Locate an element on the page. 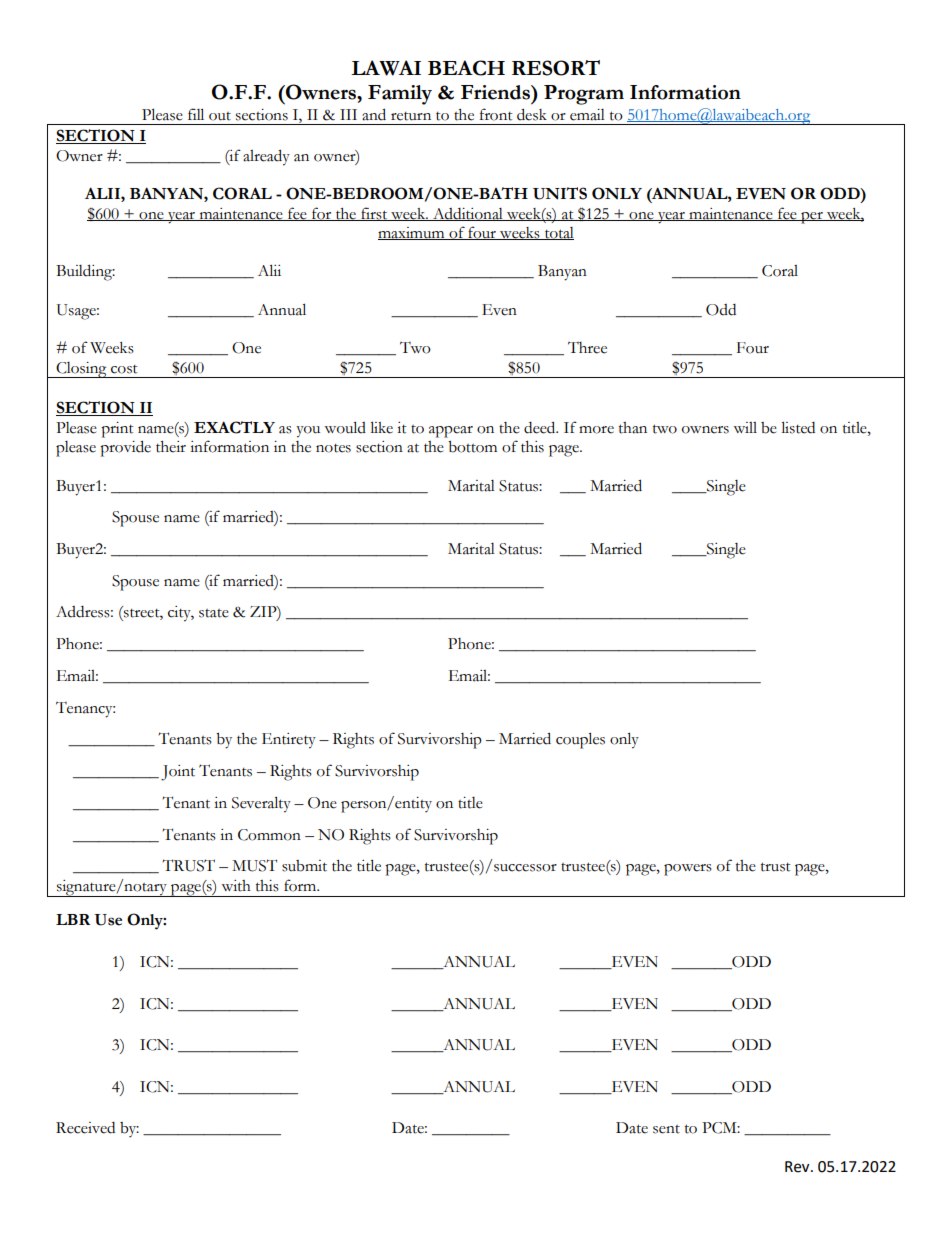 The height and width of the image is (1233, 952). will is located at coordinates (745, 427).
